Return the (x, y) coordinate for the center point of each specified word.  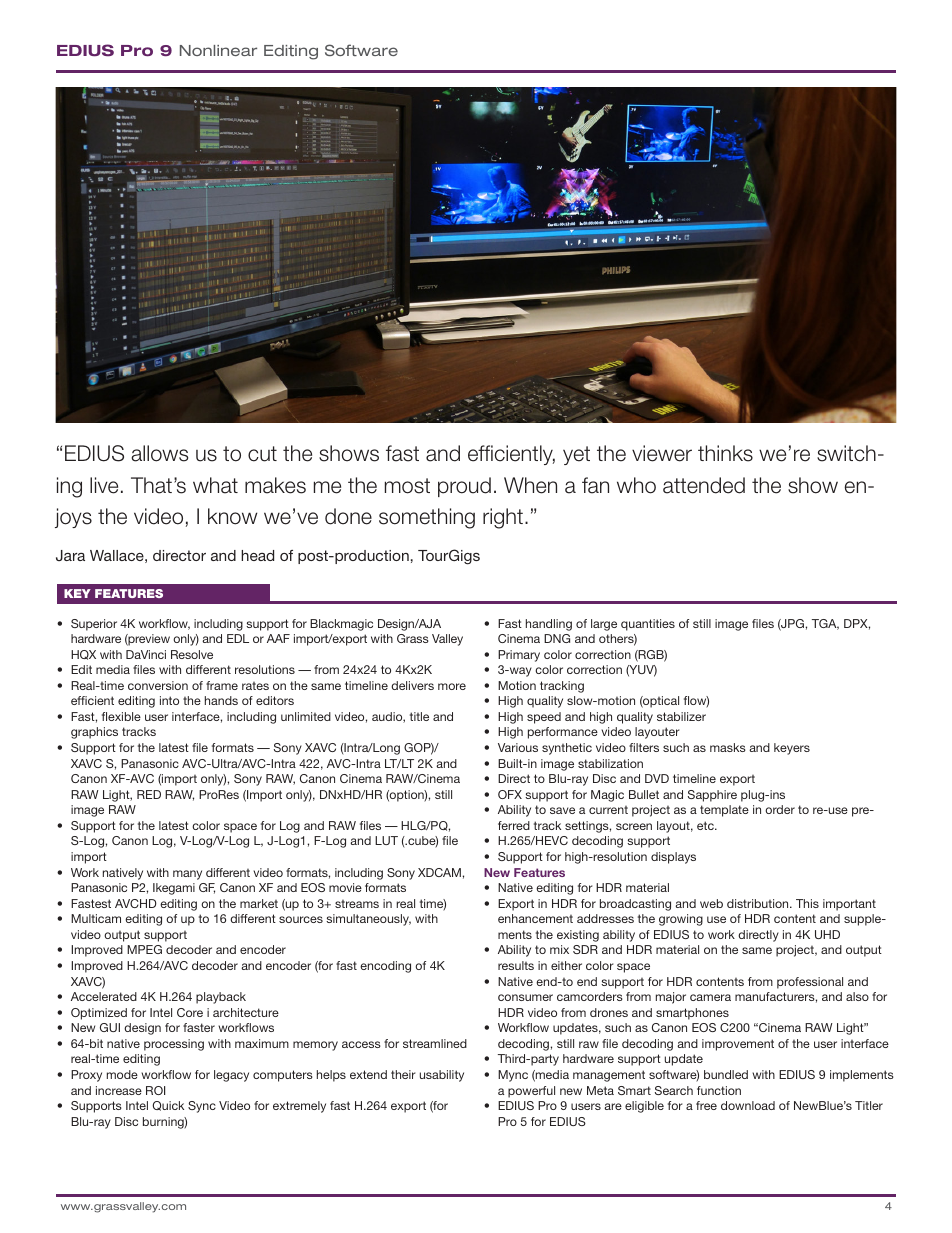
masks (728, 747)
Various (518, 747)
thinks (725, 453)
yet (576, 455)
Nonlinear (218, 50)
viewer (662, 453)
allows (159, 453)
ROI (155, 1090)
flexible (121, 716)
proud (464, 487)
